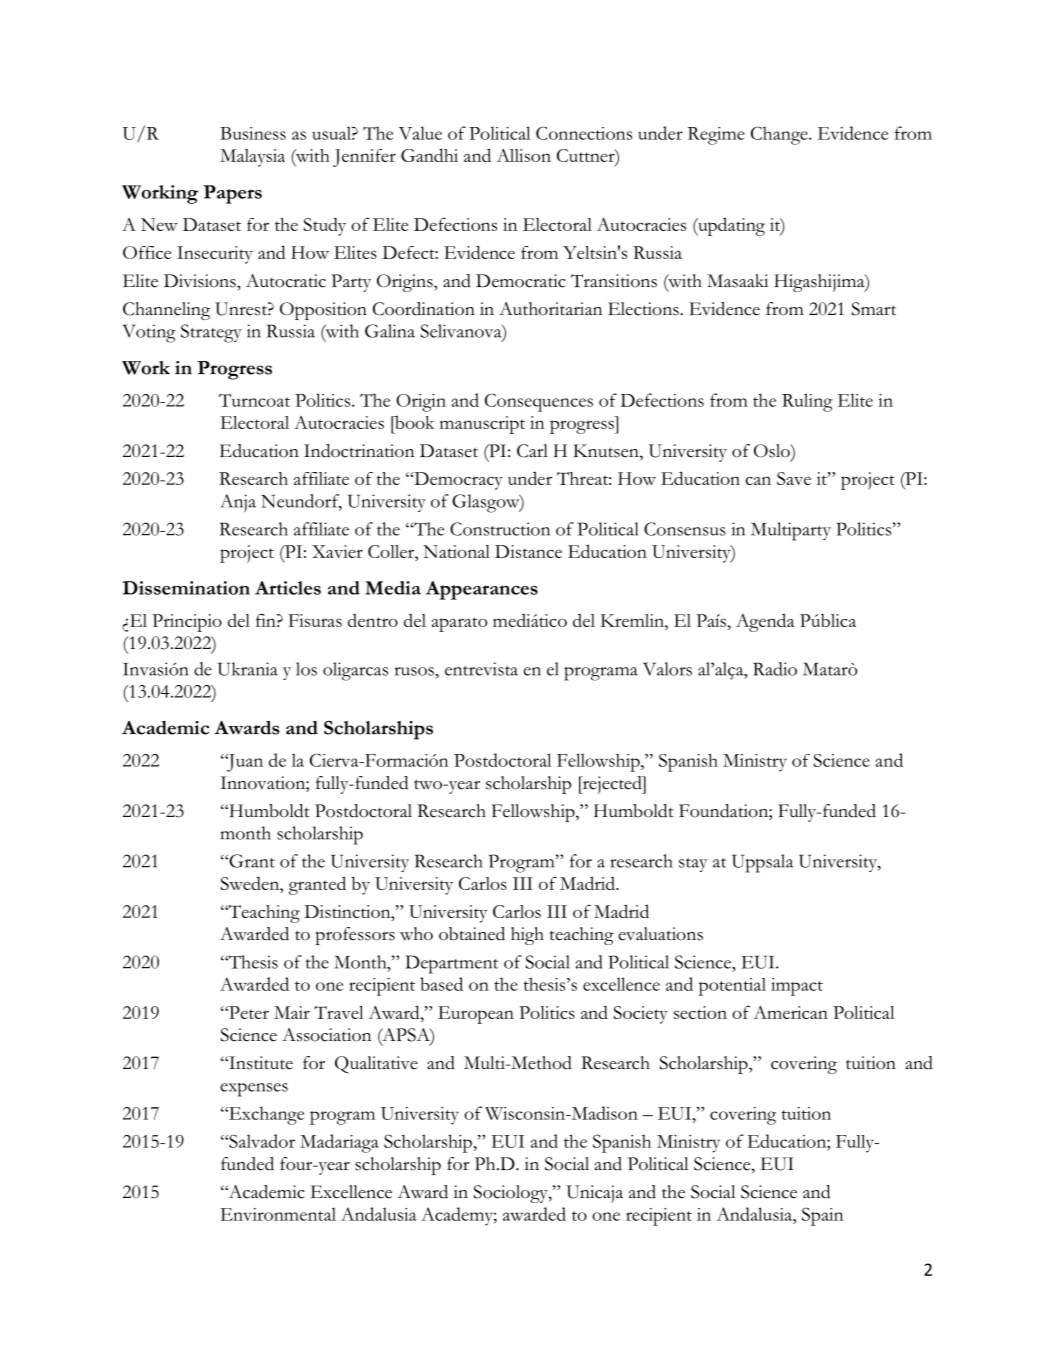  Describe the element at coordinates (376, 1065) in the page. I see `Qualitative` at that location.
